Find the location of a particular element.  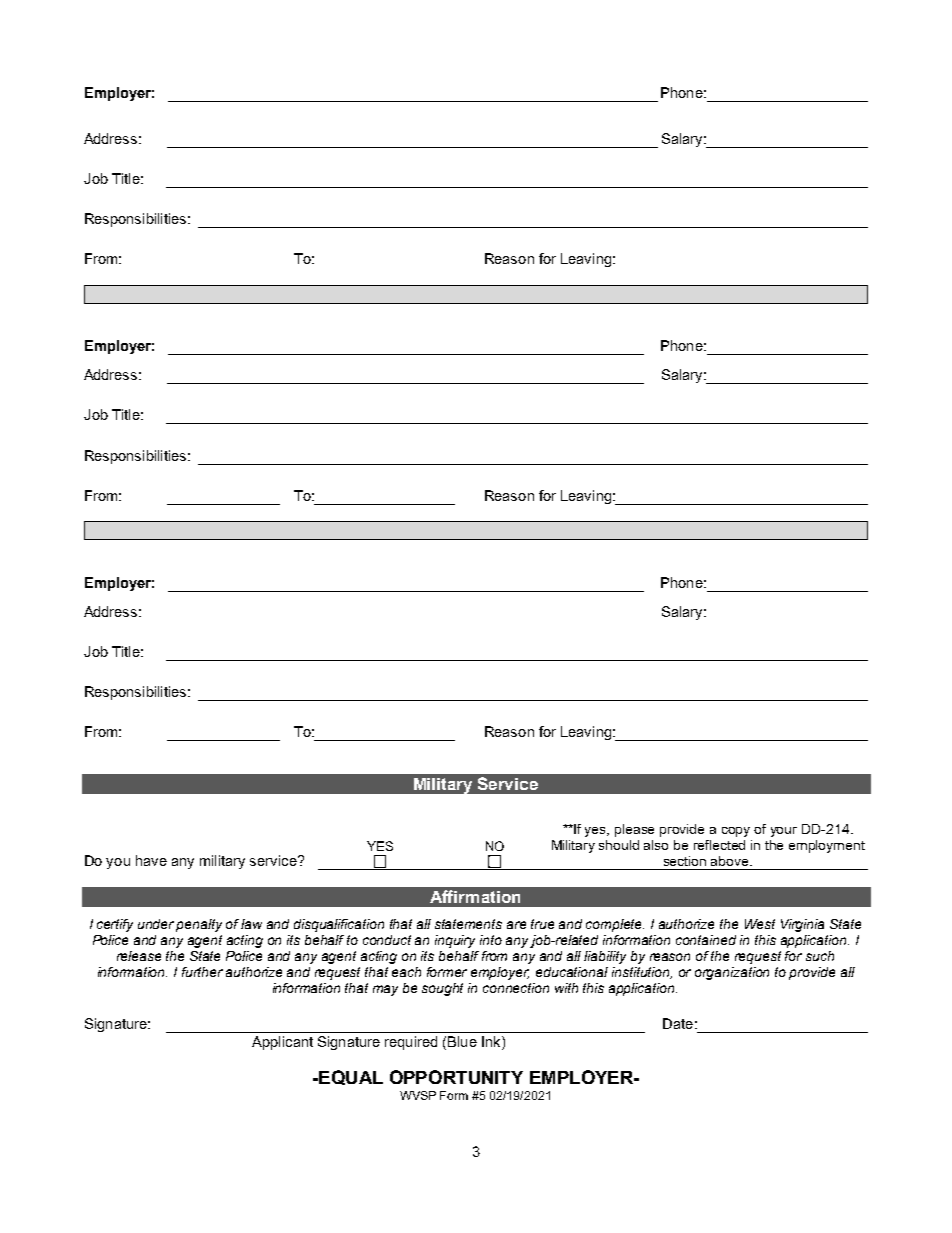

release is located at coordinates (139, 956).
